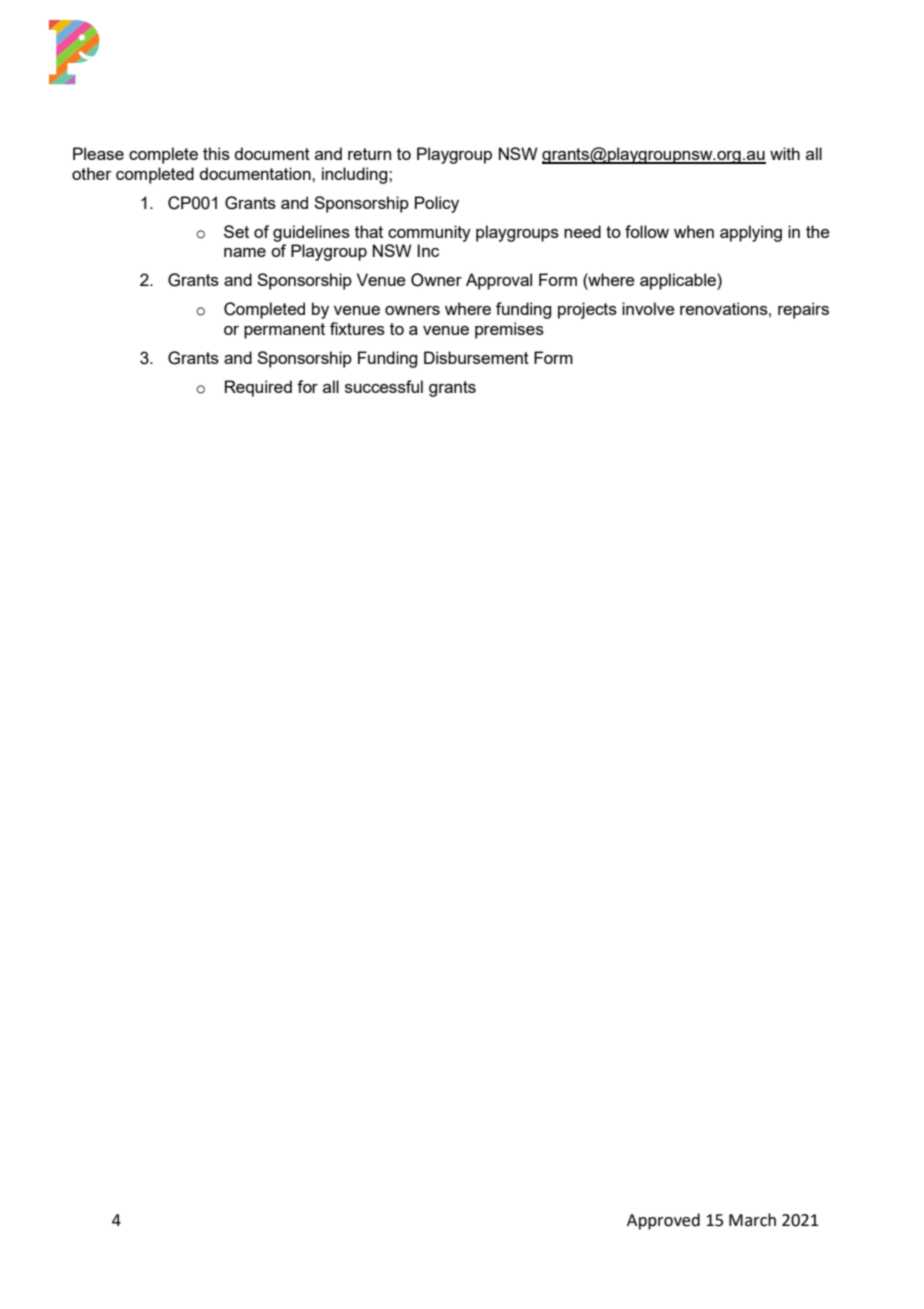  What do you see at coordinates (663, 1221) in the screenshot?
I see `Approved` at bounding box center [663, 1221].
